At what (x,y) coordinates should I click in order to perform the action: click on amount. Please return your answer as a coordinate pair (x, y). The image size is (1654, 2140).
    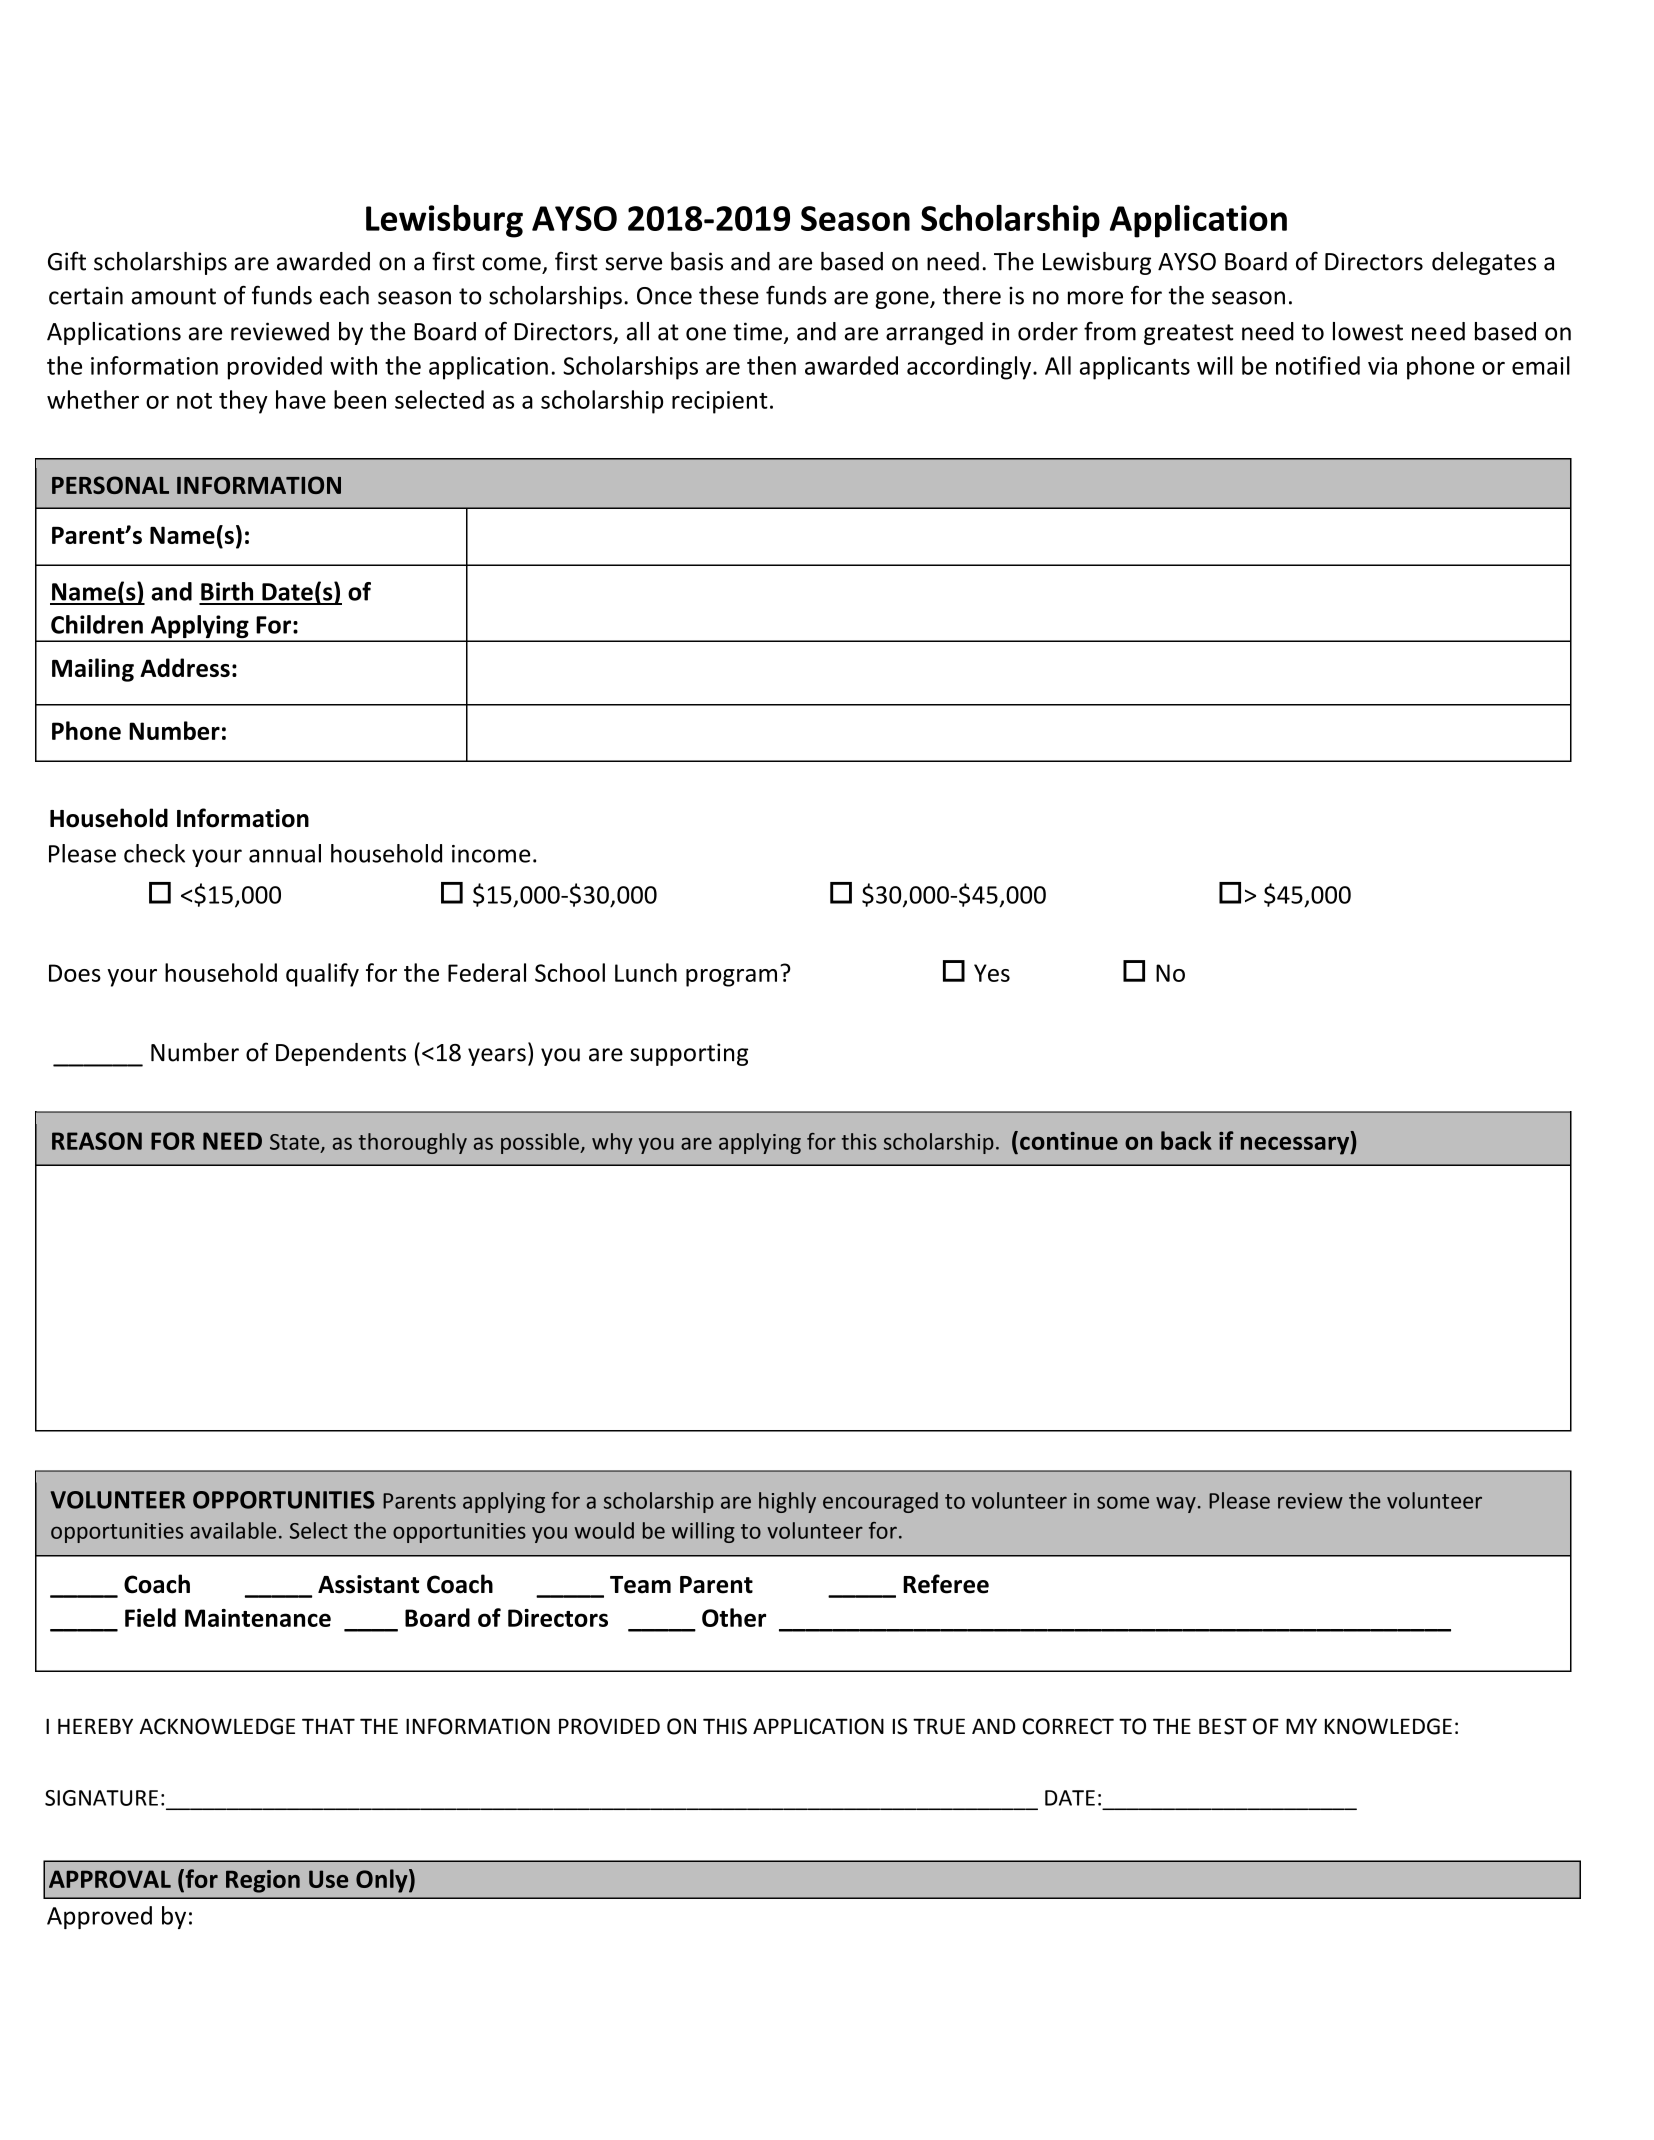
    Looking at the image, I should click on (174, 296).
